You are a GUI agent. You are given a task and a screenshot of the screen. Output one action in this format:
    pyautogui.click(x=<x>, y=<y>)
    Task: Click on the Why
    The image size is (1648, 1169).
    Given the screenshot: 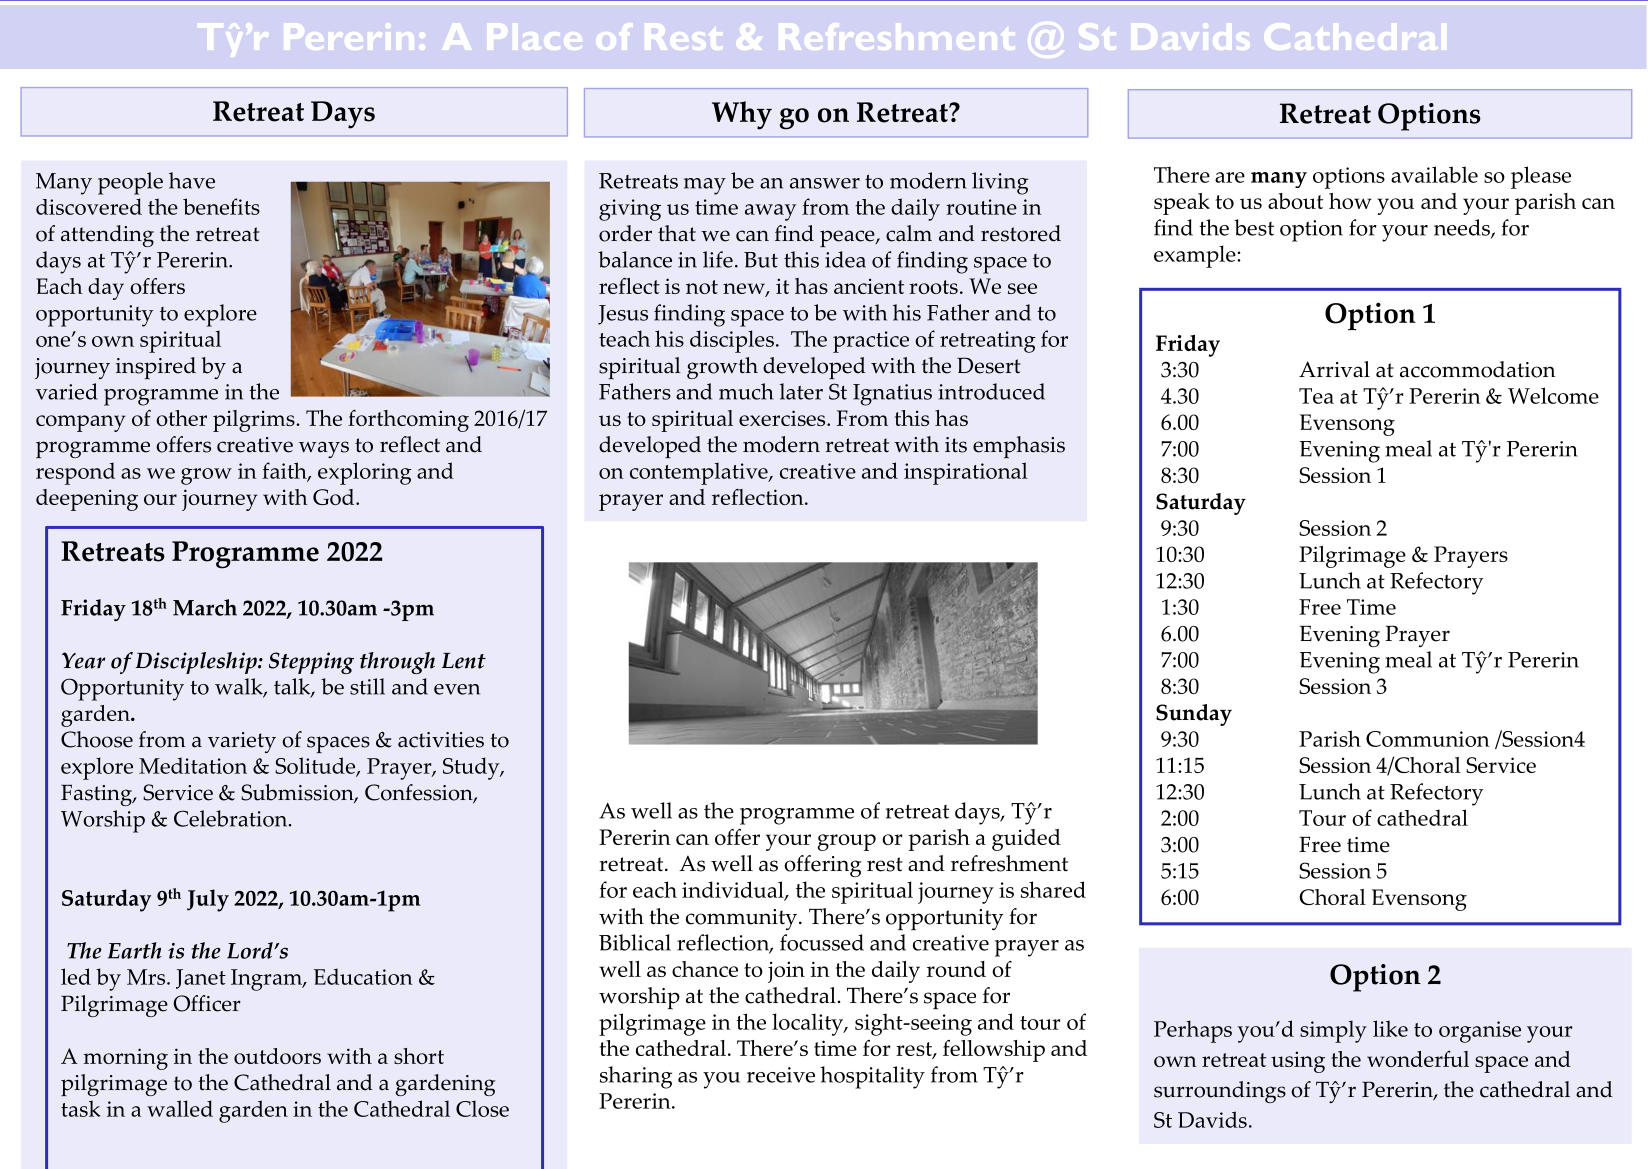 What is the action you would take?
    pyautogui.click(x=742, y=115)
